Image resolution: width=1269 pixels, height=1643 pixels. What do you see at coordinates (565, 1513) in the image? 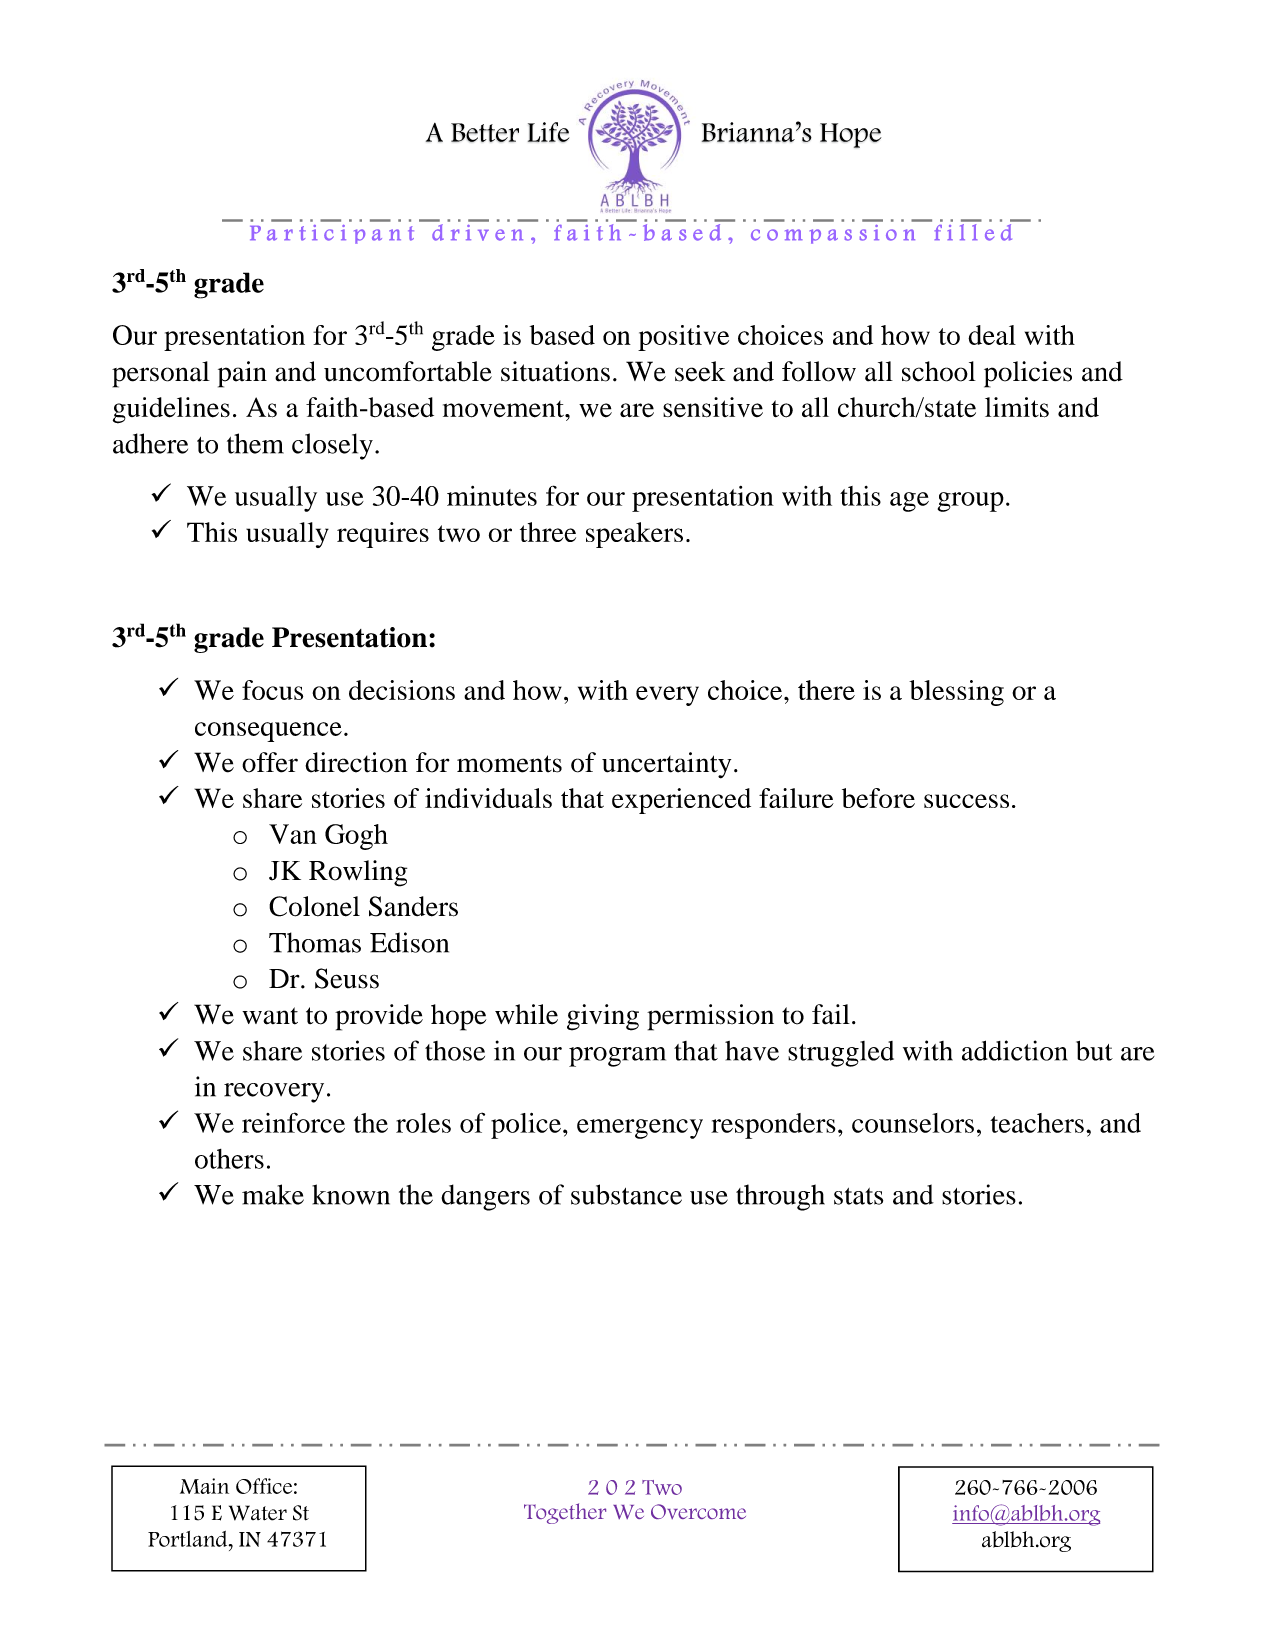
I see `Together` at bounding box center [565, 1513].
